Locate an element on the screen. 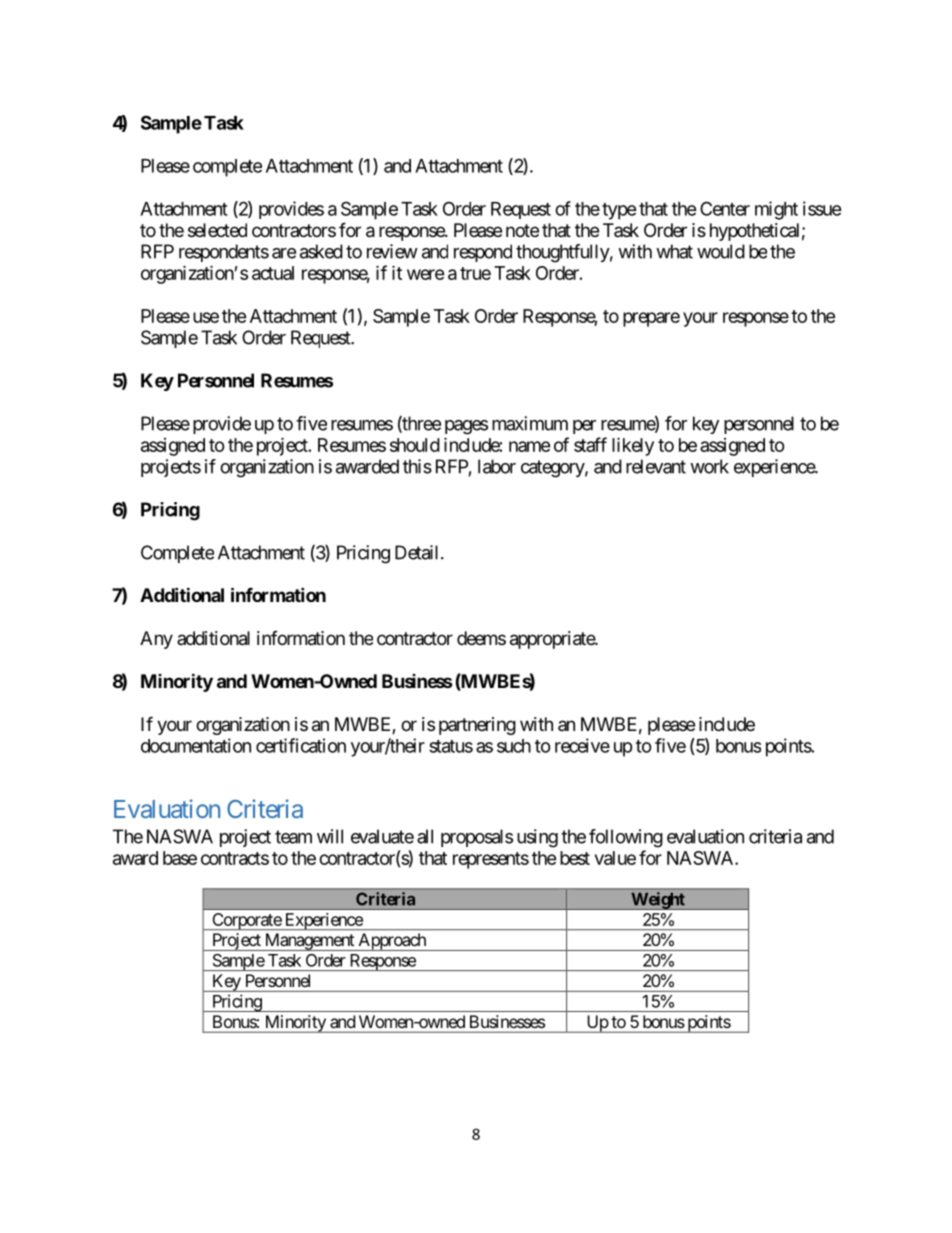 Image resolution: width=952 pixels, height=1233 pixels. relevant is located at coordinates (656, 466).
